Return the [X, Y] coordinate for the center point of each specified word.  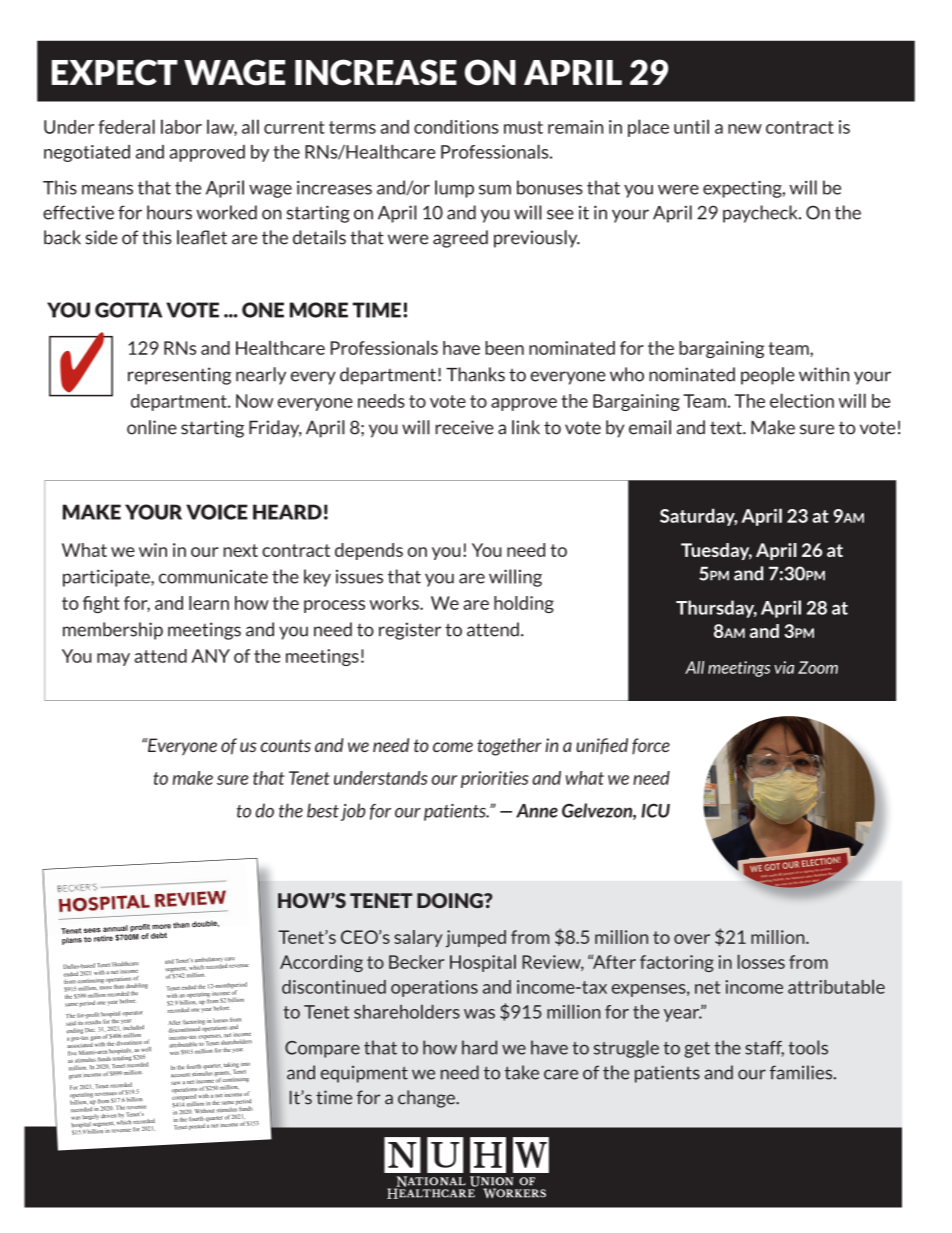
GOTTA [128, 310]
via [784, 667]
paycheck [761, 214]
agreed [460, 239]
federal [126, 126]
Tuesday [716, 551]
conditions [456, 127]
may [113, 659]
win [153, 550]
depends [369, 551]
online [152, 427]
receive [464, 427]
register [410, 631]
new [745, 129]
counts [285, 745]
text [727, 428]
